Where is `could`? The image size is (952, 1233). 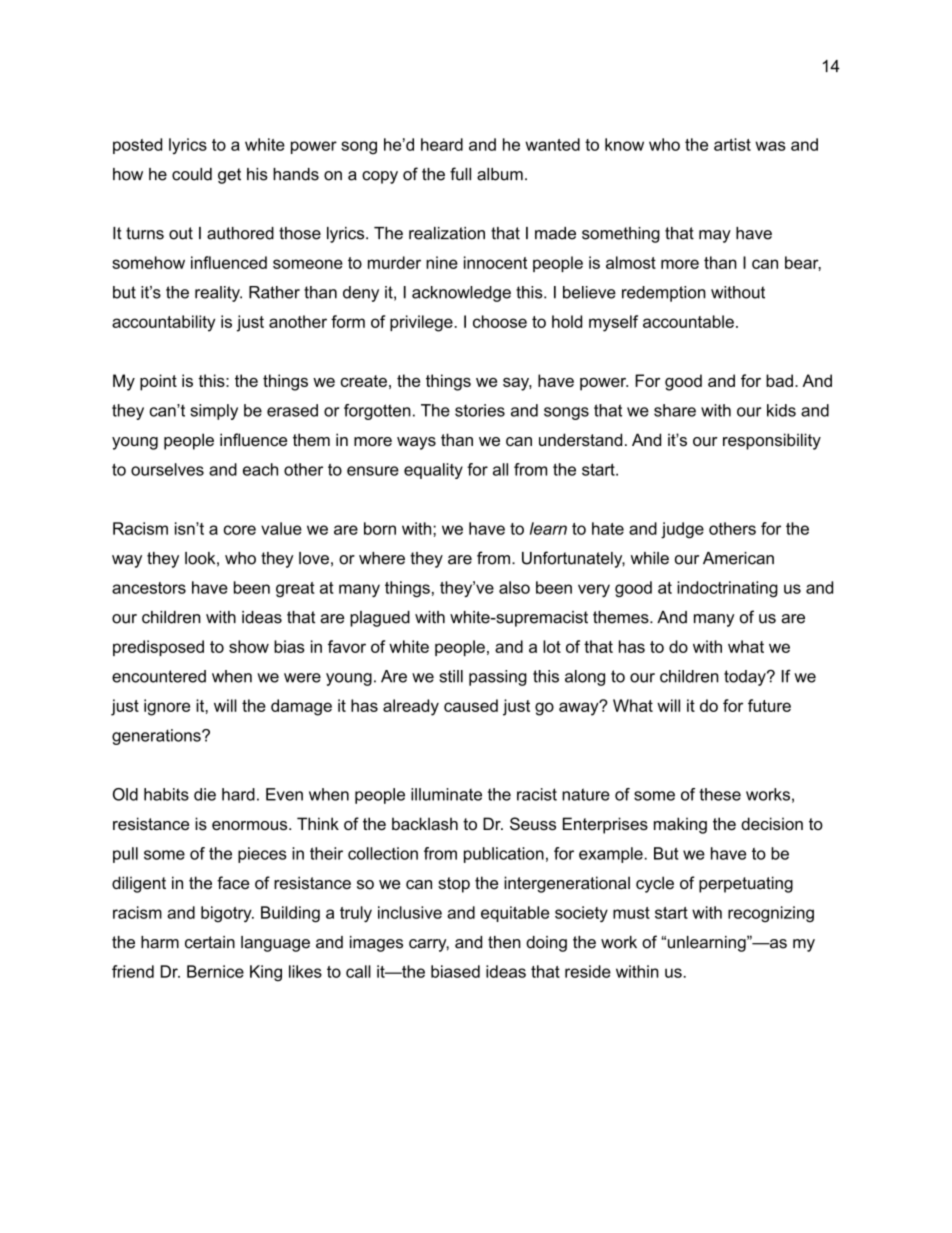 could is located at coordinates (192, 174).
